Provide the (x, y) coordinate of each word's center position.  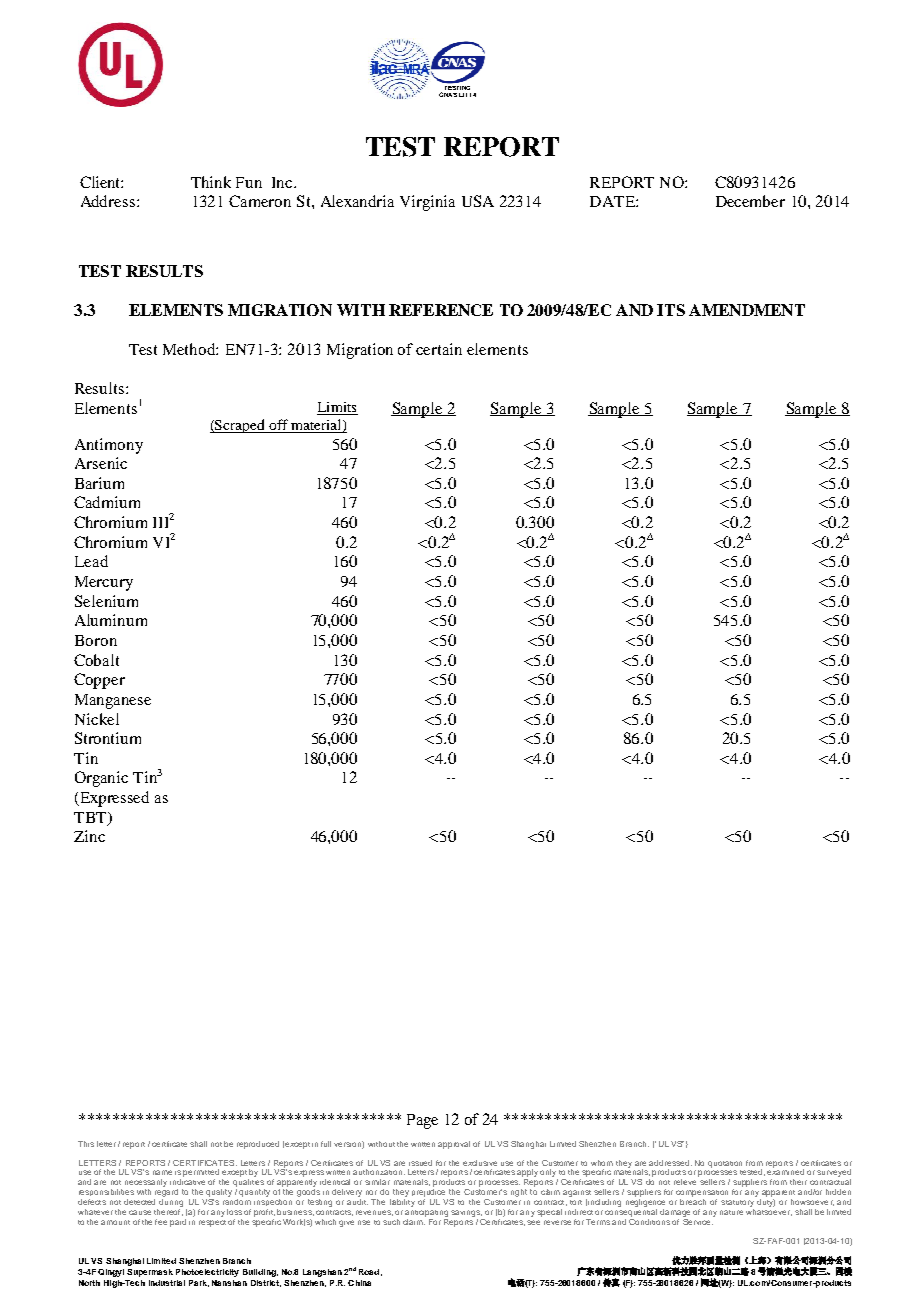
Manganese (113, 701)
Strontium (108, 738)
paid (178, 1223)
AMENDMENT (747, 310)
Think (211, 182)
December (750, 201)
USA (478, 201)
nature (731, 1212)
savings (466, 1213)
